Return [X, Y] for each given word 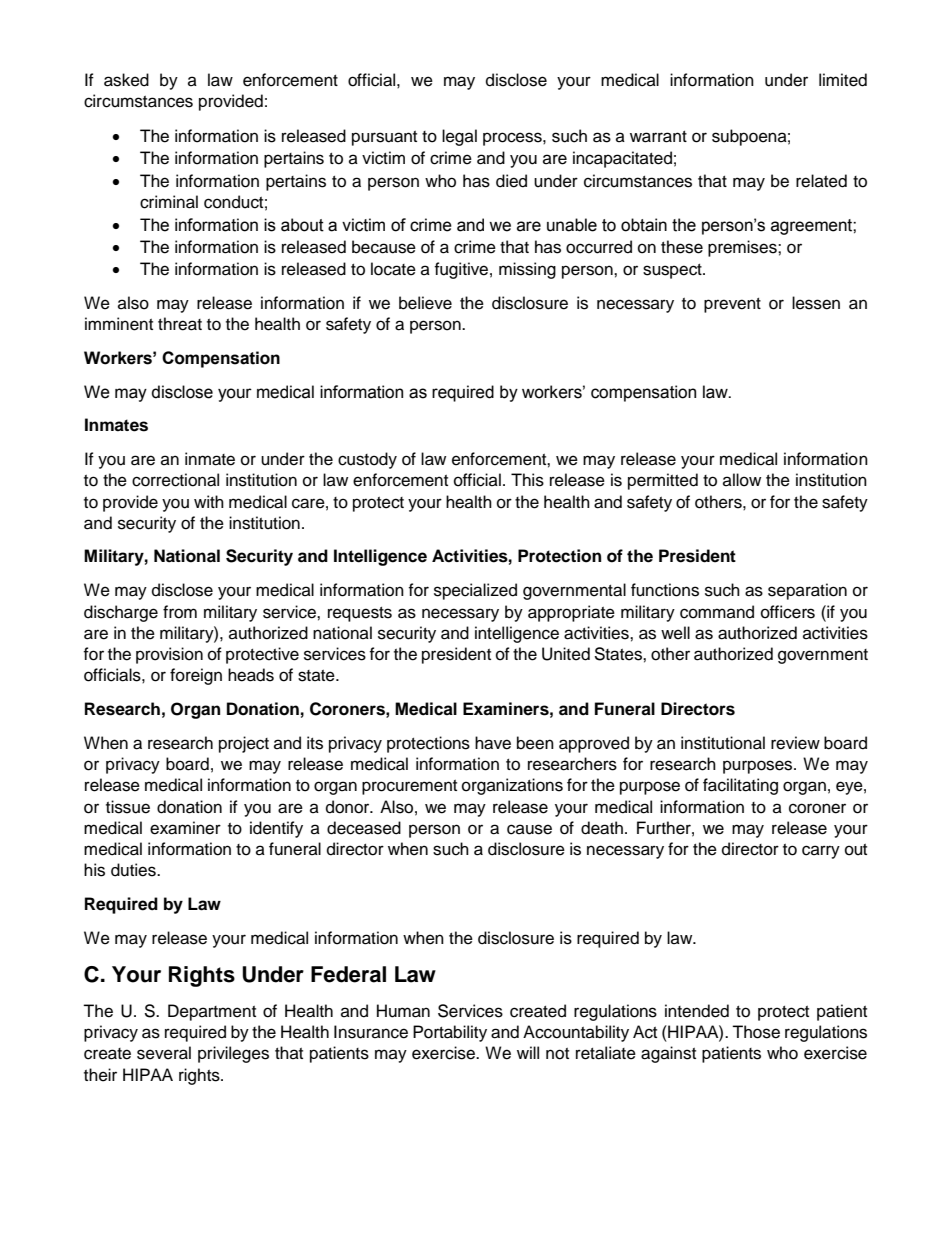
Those [756, 1032]
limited [843, 80]
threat [180, 324]
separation [807, 591]
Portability [450, 1033]
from [180, 612]
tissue [128, 807]
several [164, 1053]
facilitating [740, 786]
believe [425, 303]
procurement [409, 787]
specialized [475, 591]
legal [459, 137]
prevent [732, 305]
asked [126, 80]
